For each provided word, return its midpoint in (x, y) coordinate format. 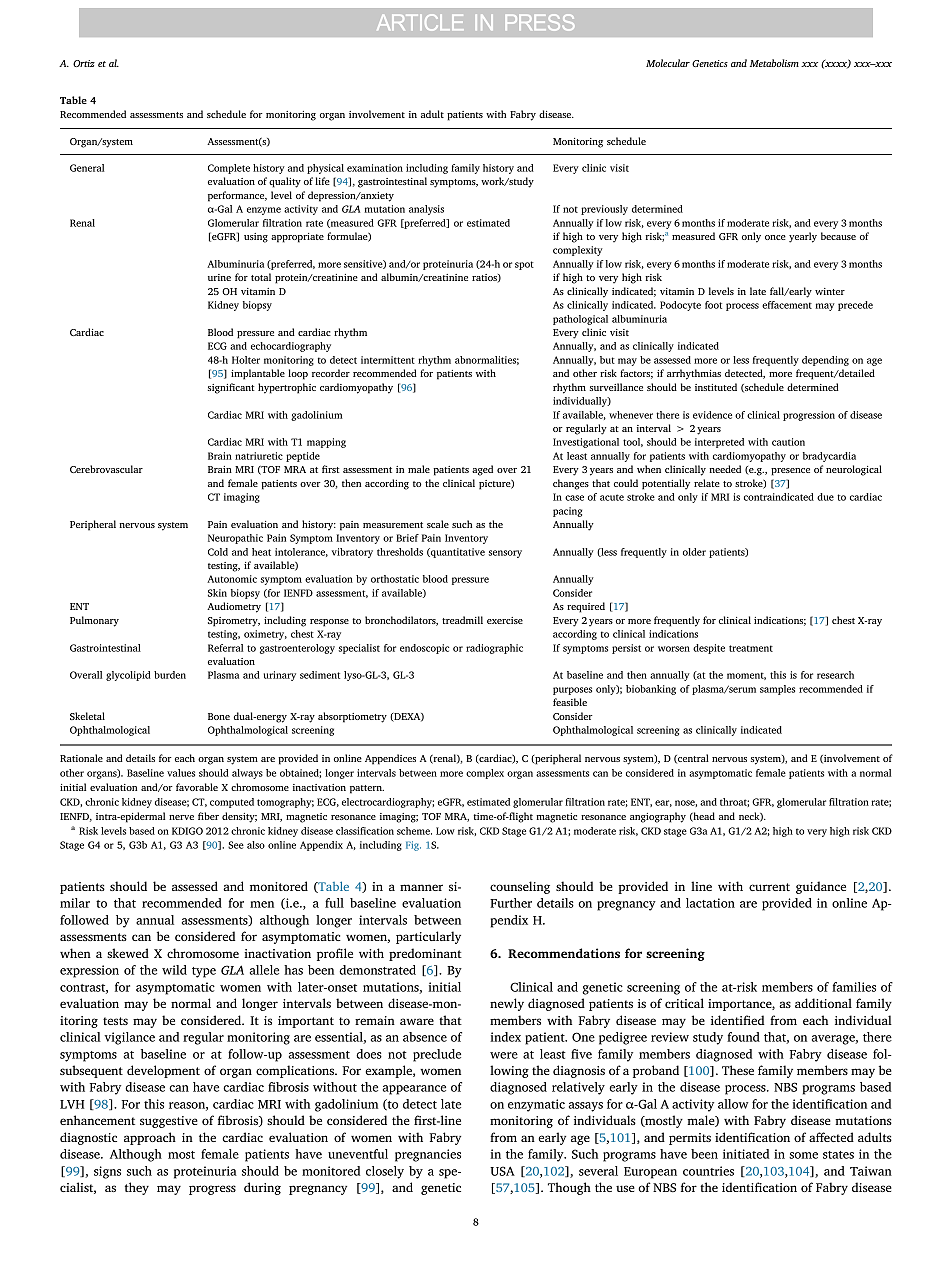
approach (150, 1138)
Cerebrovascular (106, 469)
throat (734, 802)
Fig (413, 846)
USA (502, 1171)
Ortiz (84, 63)
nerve (181, 817)
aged (482, 470)
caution (788, 442)
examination (375, 168)
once (775, 237)
